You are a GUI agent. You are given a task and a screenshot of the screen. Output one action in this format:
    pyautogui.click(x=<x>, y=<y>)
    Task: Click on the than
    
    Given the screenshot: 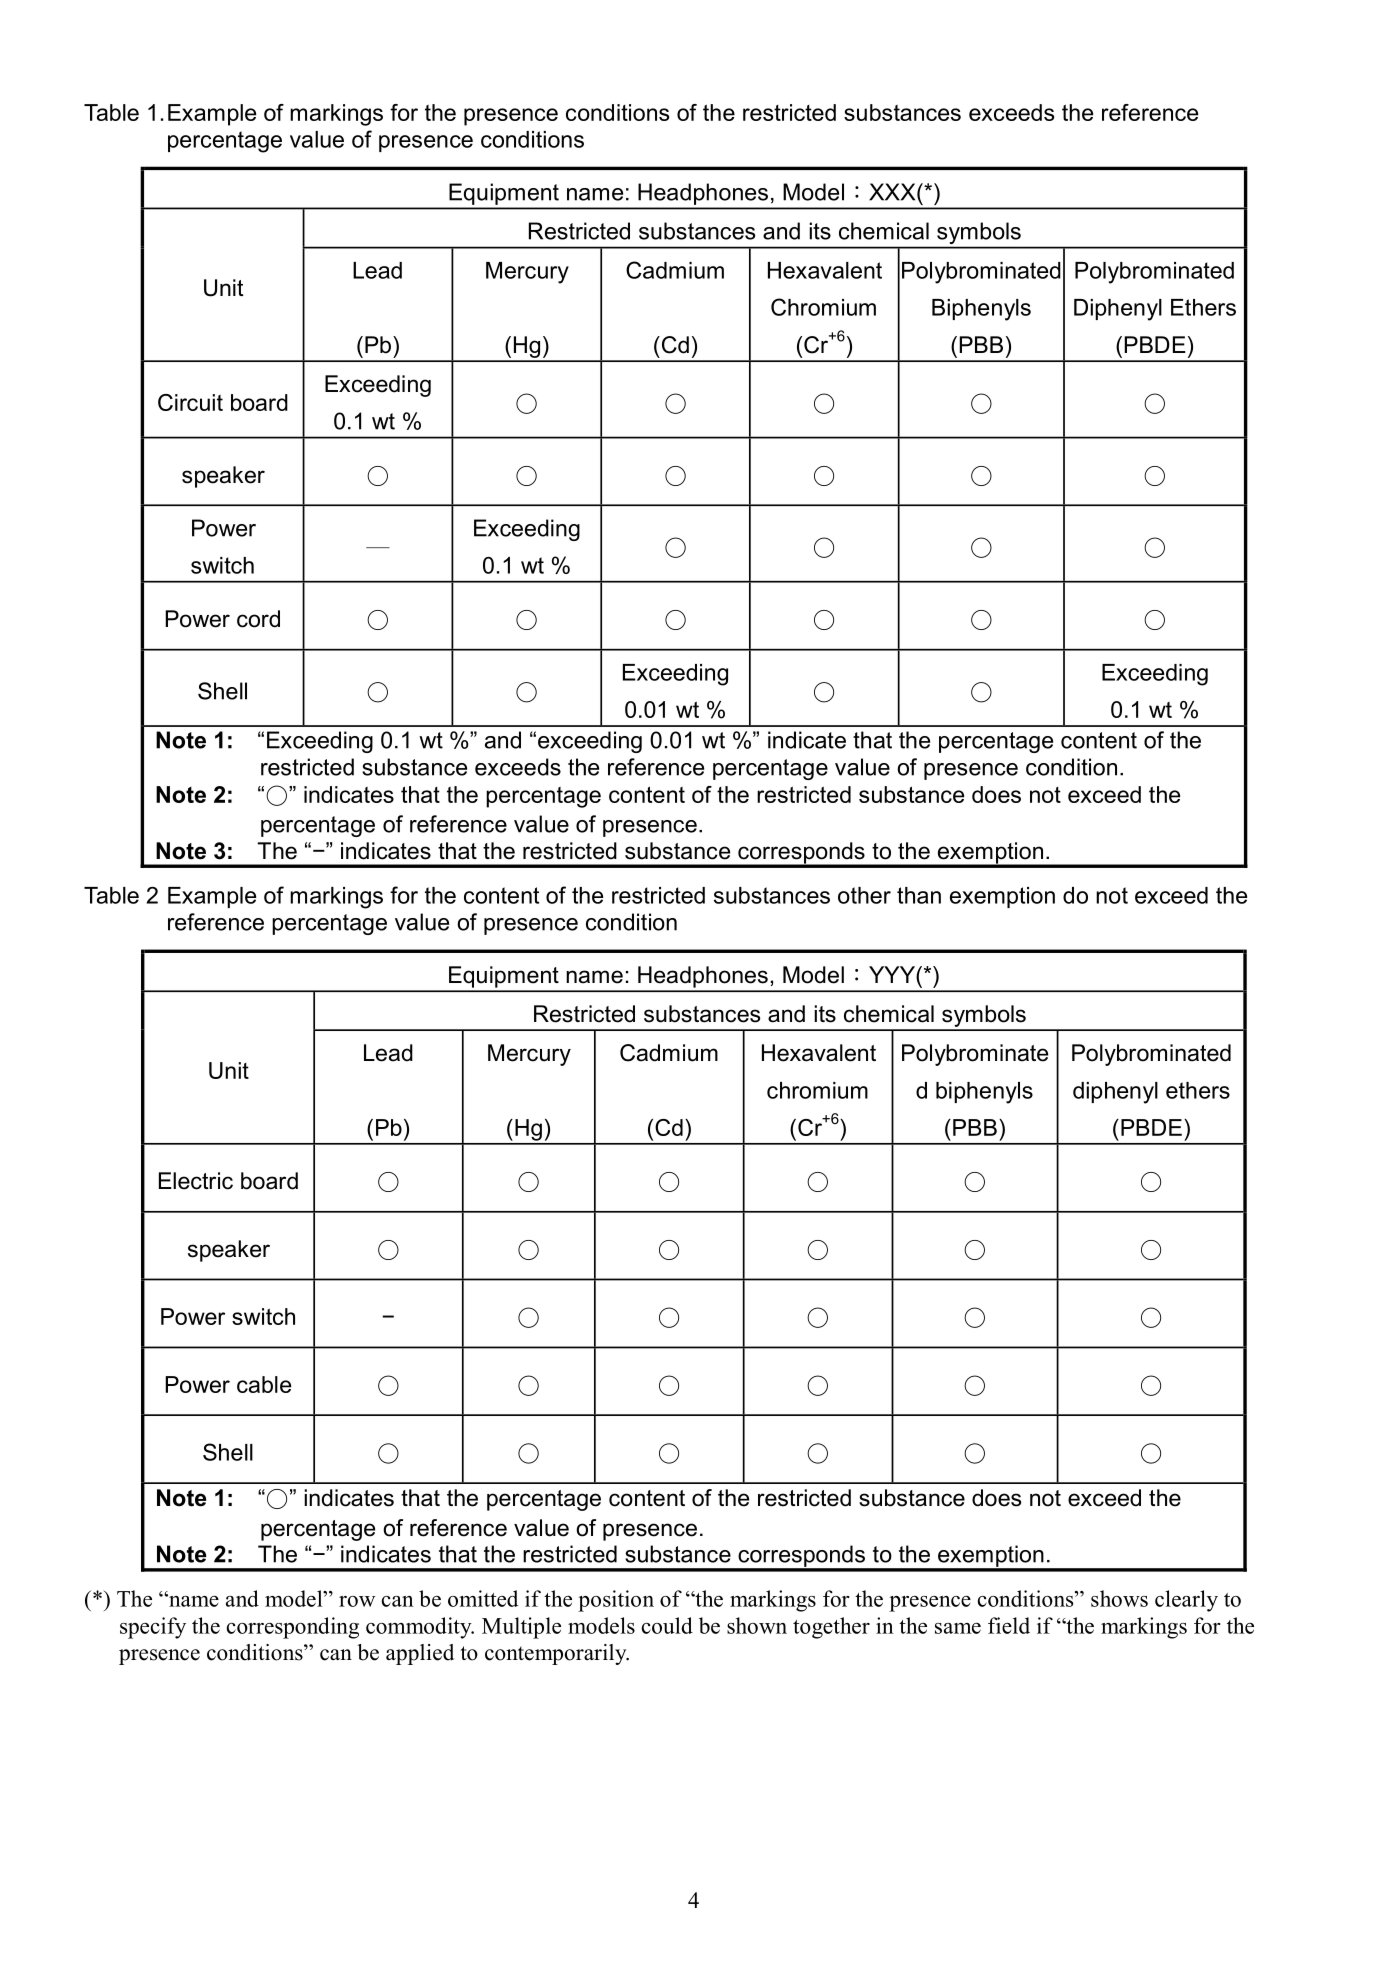 What is the action you would take?
    pyautogui.click(x=919, y=895)
